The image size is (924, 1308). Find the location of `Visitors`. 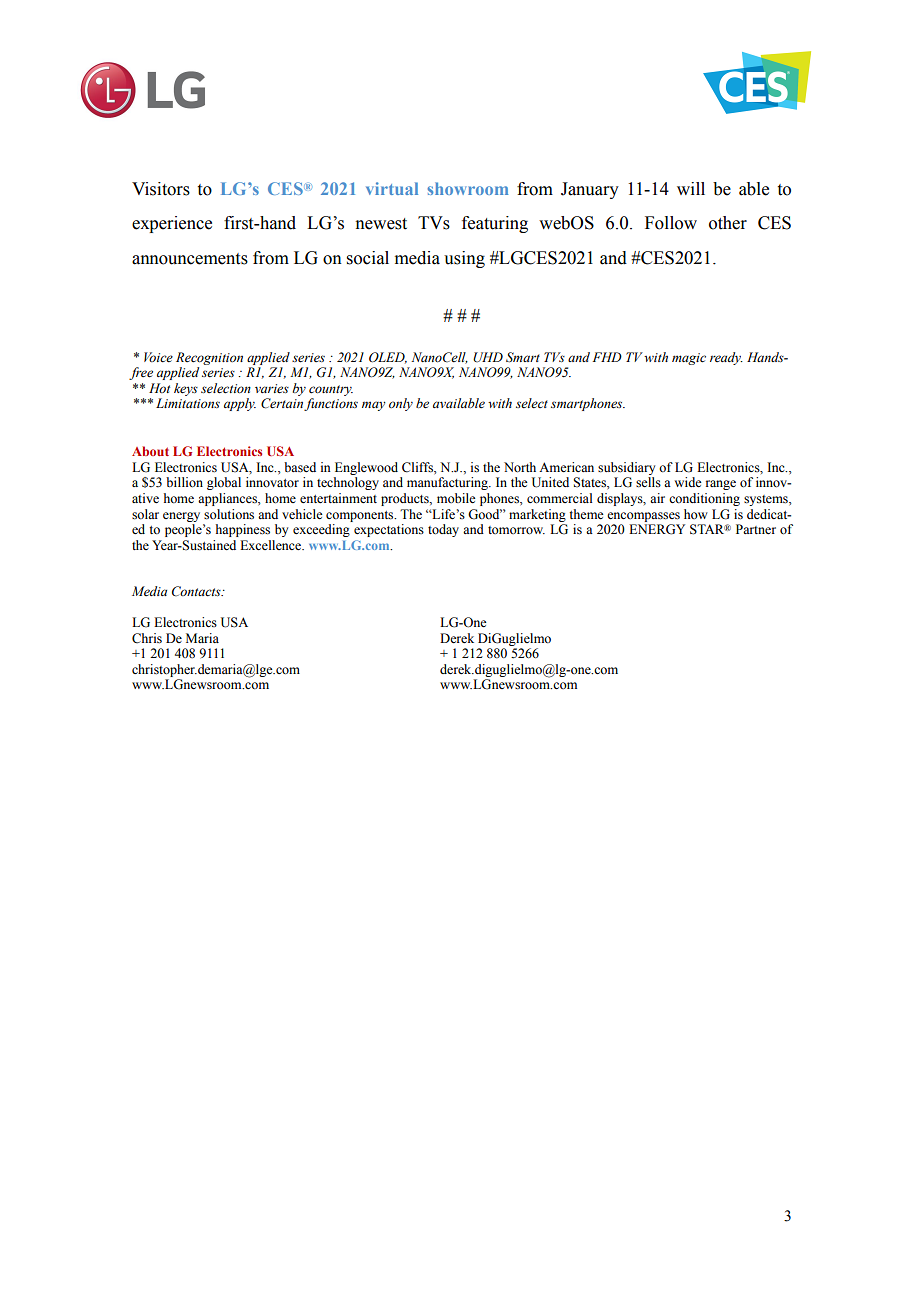

Visitors is located at coordinates (161, 189).
